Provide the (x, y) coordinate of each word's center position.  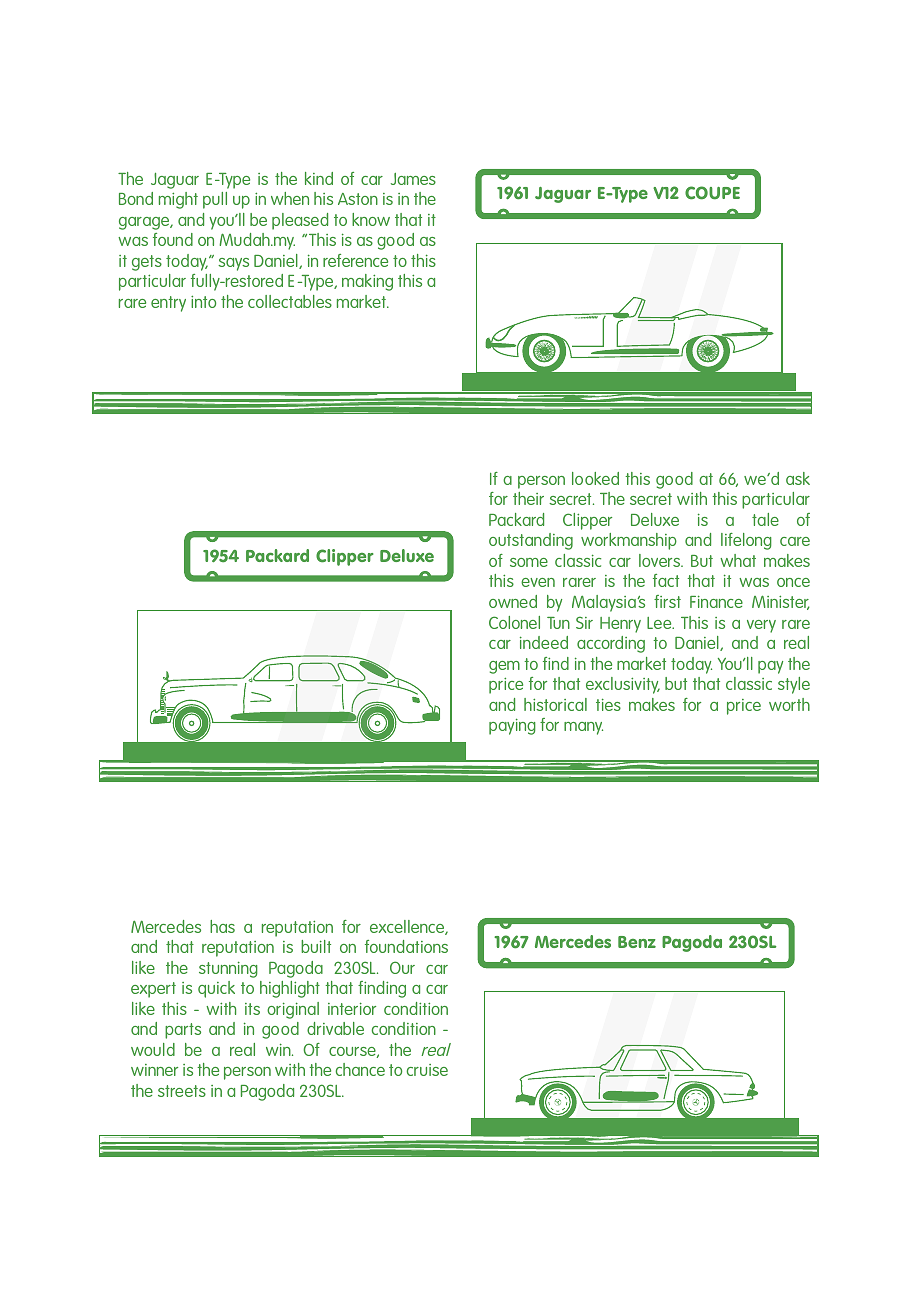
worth (789, 704)
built (316, 946)
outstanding (531, 541)
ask (798, 478)
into (203, 302)
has (222, 926)
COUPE (712, 193)
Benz (637, 942)
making (367, 282)
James (413, 179)
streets (182, 1091)
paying (512, 726)
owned (513, 601)
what (738, 560)
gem (504, 667)
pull (215, 200)
